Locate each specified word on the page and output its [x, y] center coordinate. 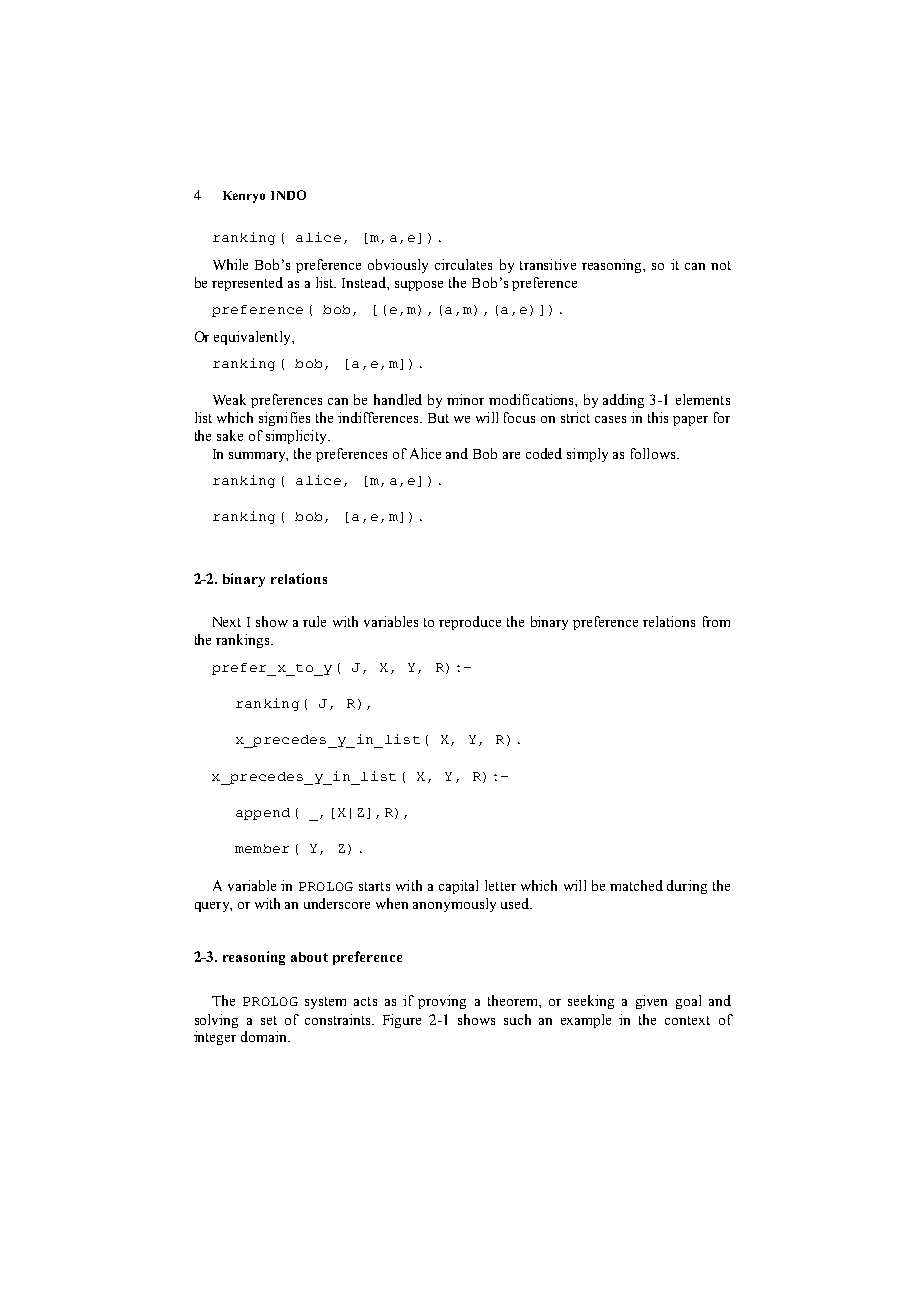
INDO [288, 195]
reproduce [470, 623]
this [658, 417]
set [269, 1020]
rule [314, 621]
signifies [284, 419]
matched [636, 885]
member [262, 848]
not [721, 265]
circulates [463, 264]
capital [458, 887]
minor [465, 399]
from [716, 621]
